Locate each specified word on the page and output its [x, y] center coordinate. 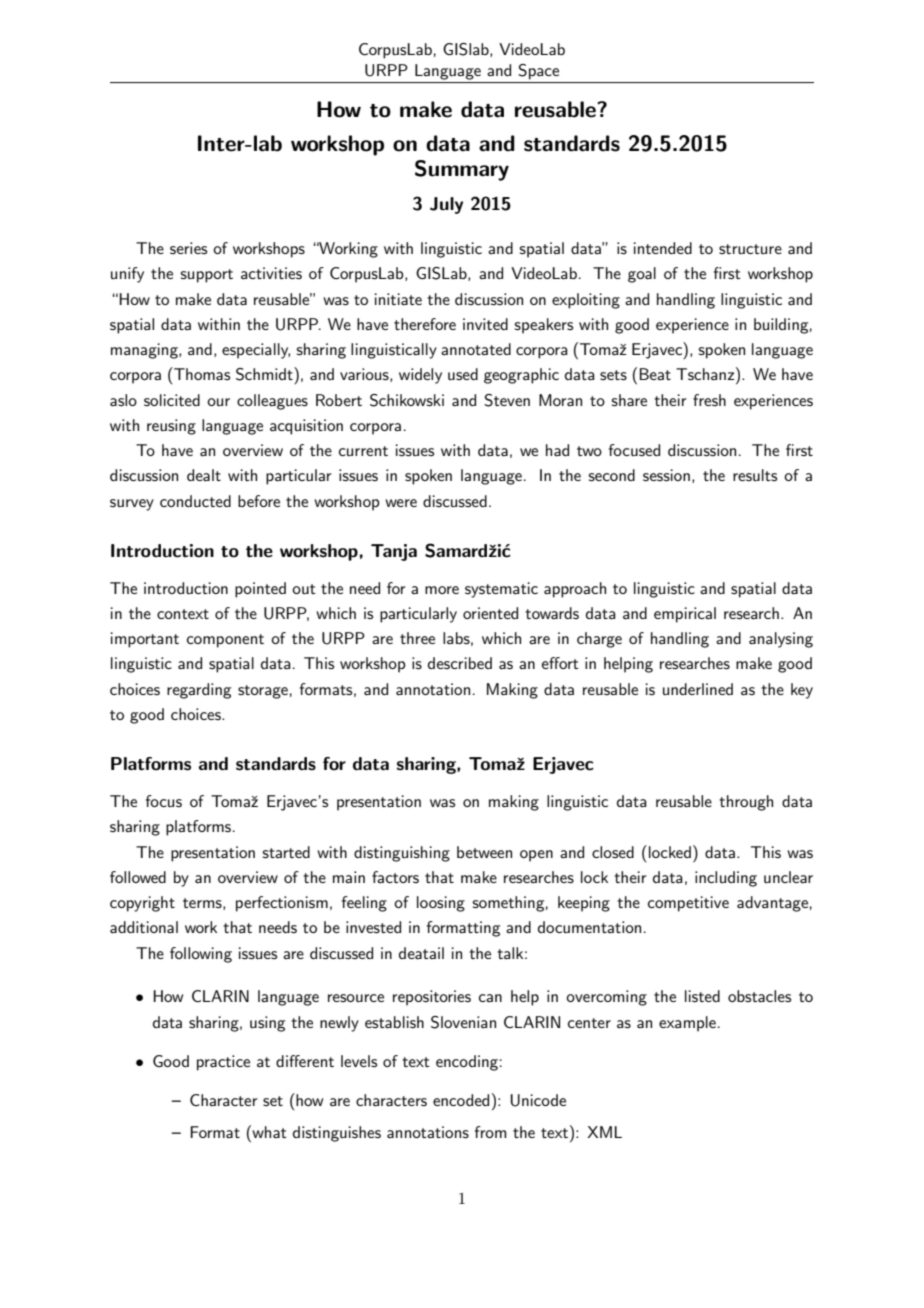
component [225, 641]
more [442, 590]
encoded [461, 1100]
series [188, 248]
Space [539, 72]
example [687, 1024]
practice [223, 1063]
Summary [462, 170]
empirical [685, 615]
